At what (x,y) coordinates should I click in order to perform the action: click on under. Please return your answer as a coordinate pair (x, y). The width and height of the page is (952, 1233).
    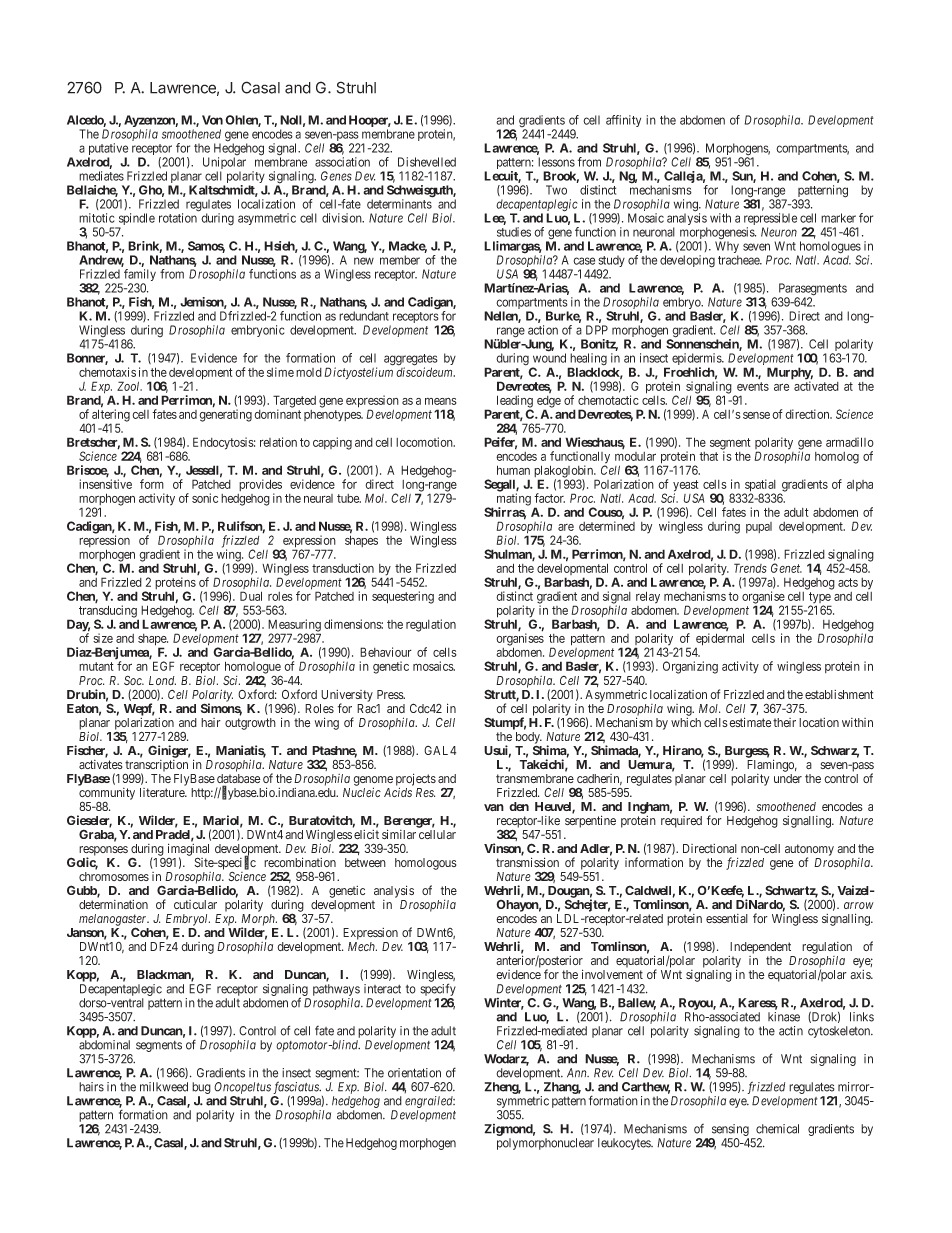
    Looking at the image, I should click on (788, 778).
